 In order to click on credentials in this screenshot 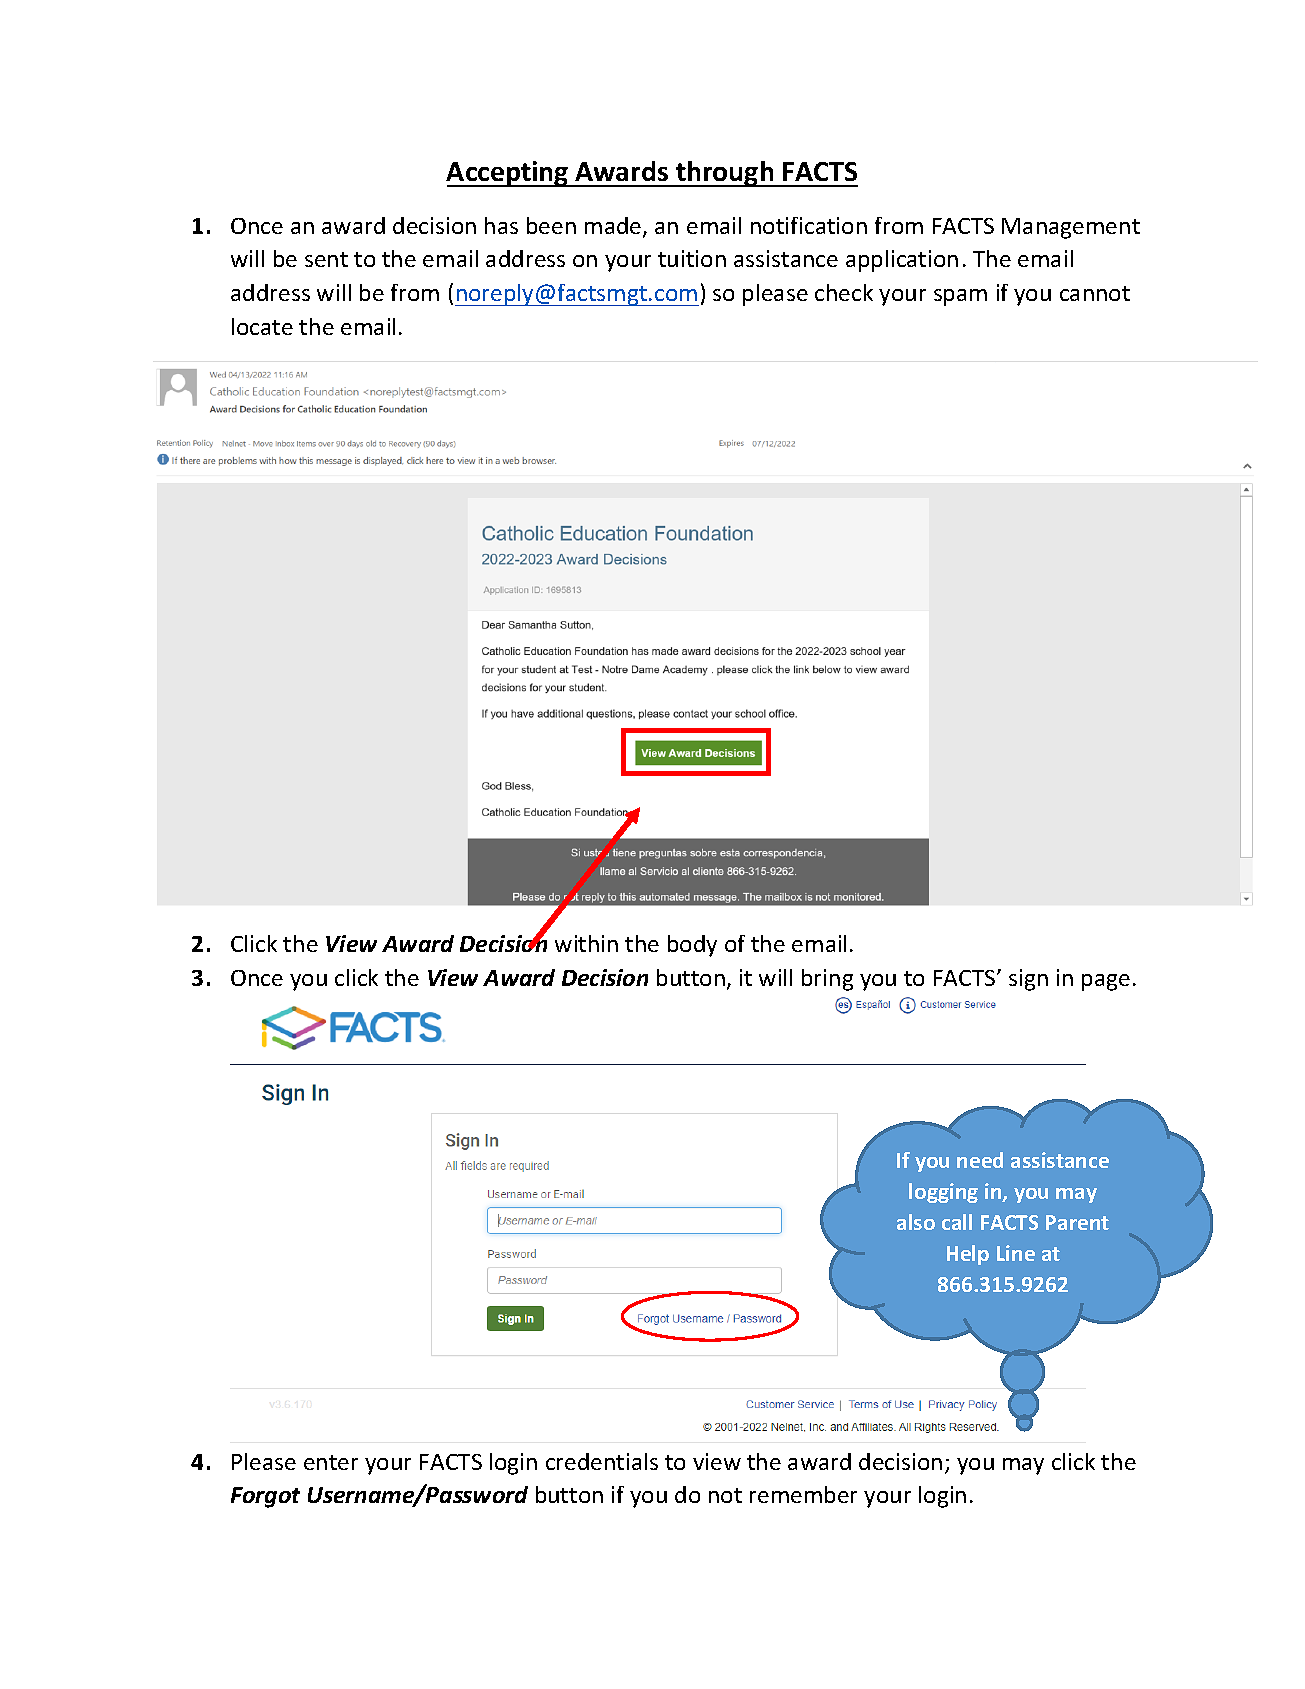, I will do `click(602, 1461)`.
